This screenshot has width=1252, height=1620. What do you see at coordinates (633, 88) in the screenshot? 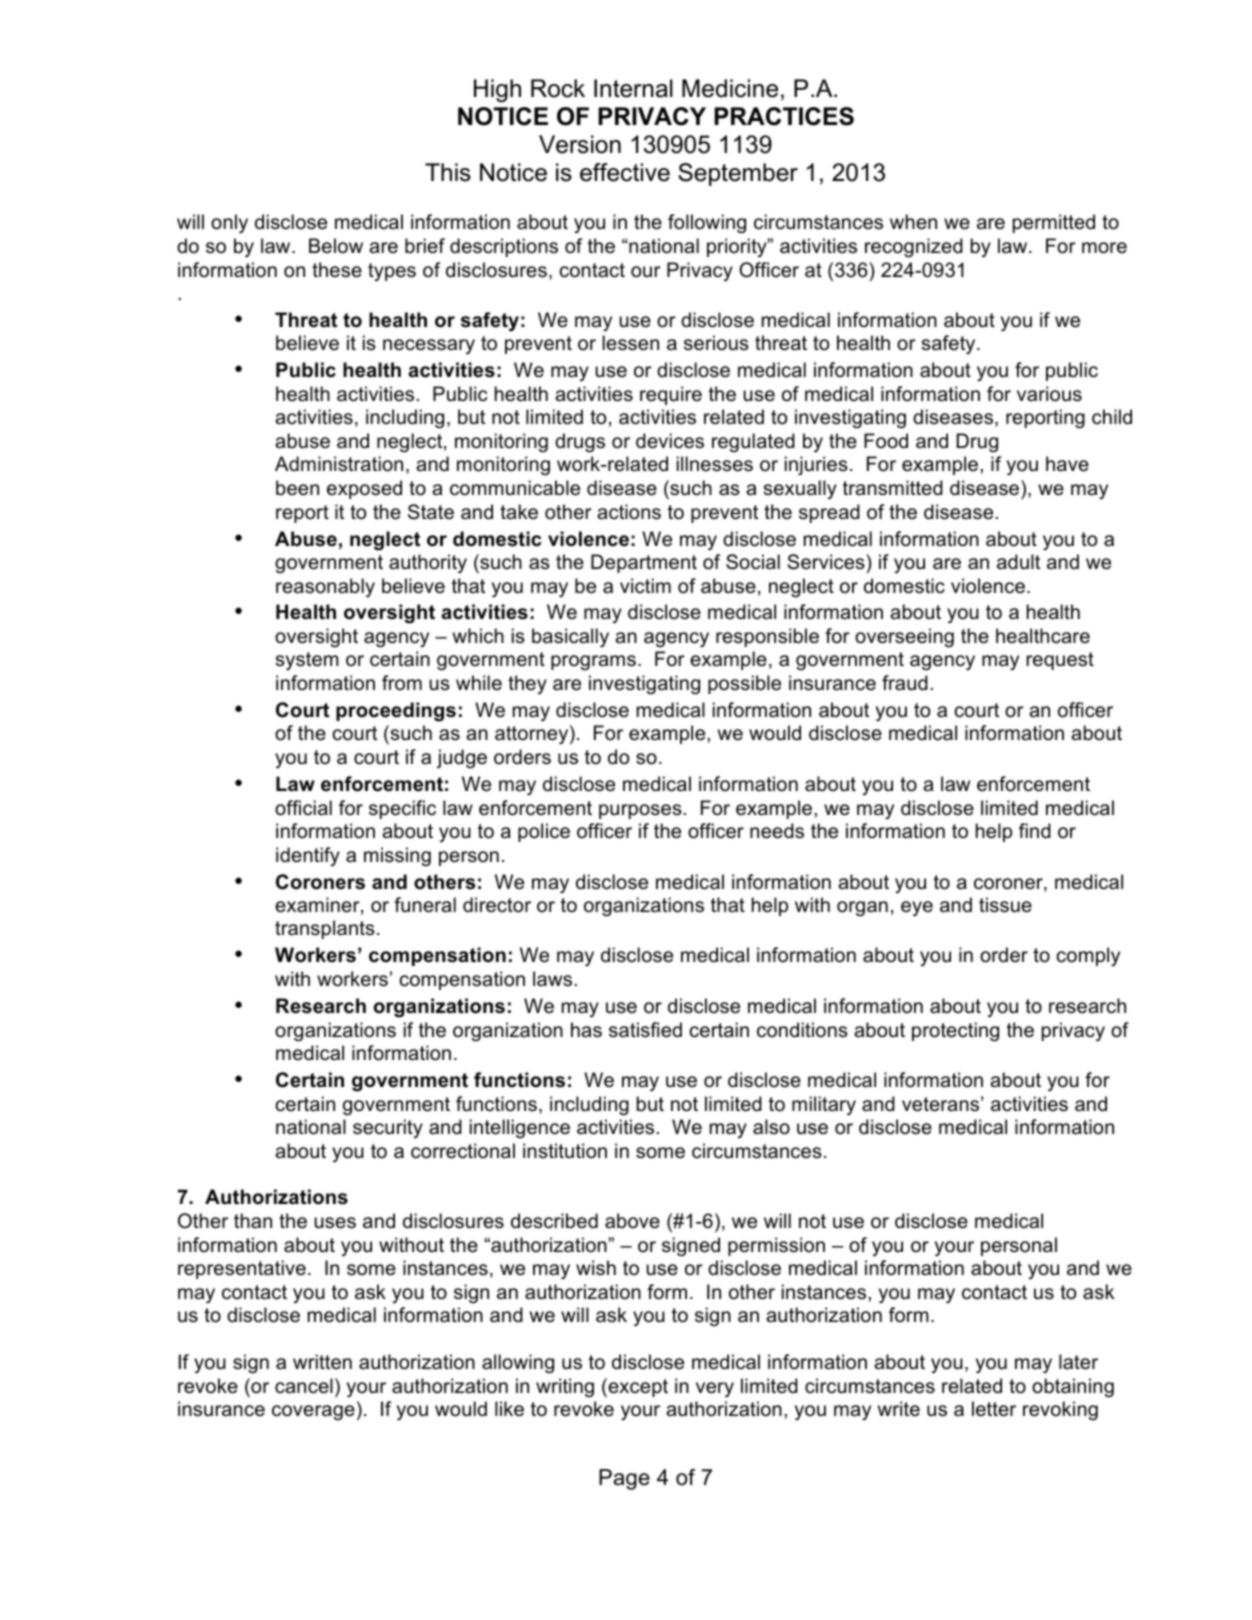
I see `Internal` at bounding box center [633, 88].
